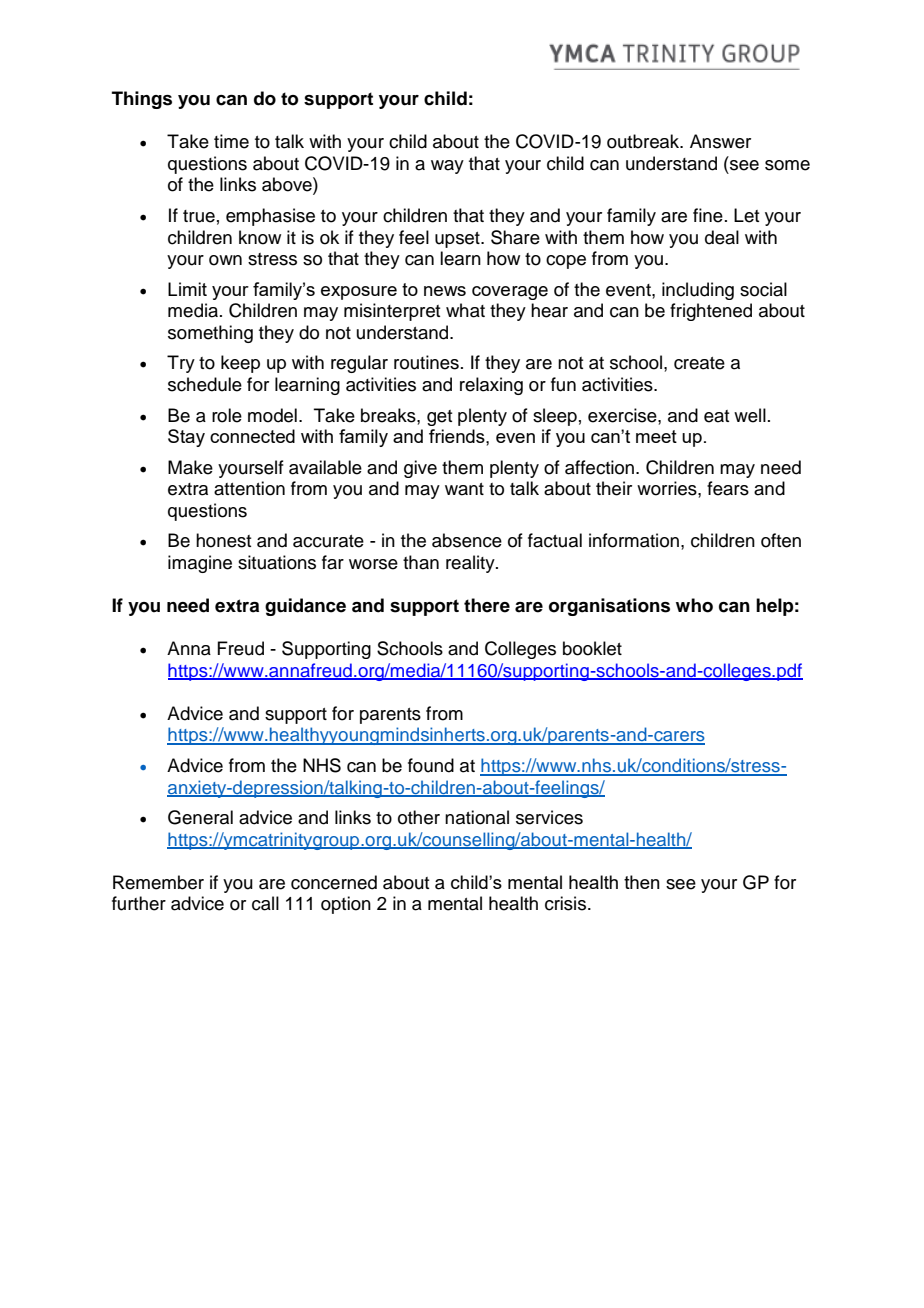 The height and width of the screenshot is (1308, 924). I want to click on want, so click(464, 489).
